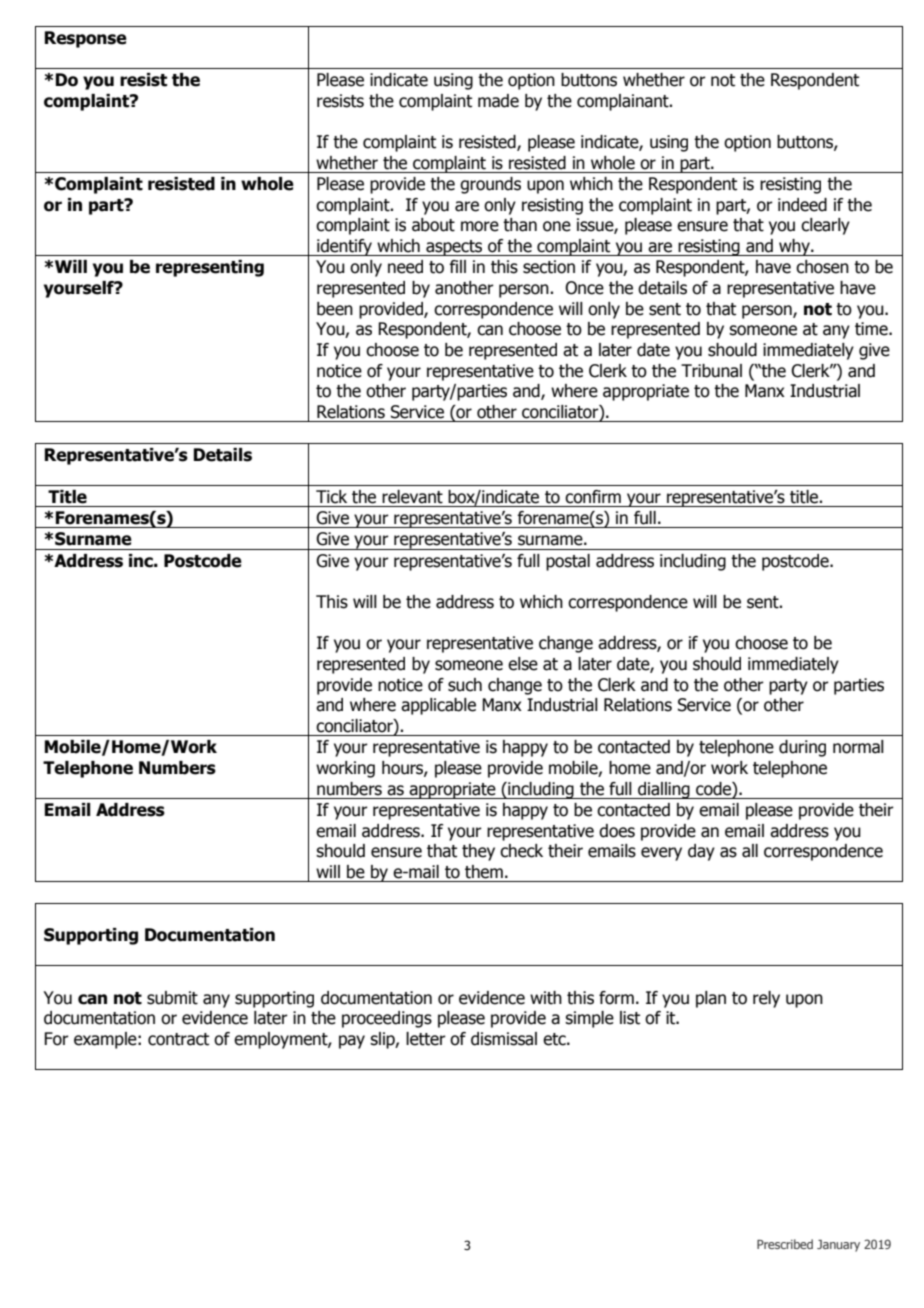  What do you see at coordinates (86, 39) in the screenshot?
I see `Response` at bounding box center [86, 39].
